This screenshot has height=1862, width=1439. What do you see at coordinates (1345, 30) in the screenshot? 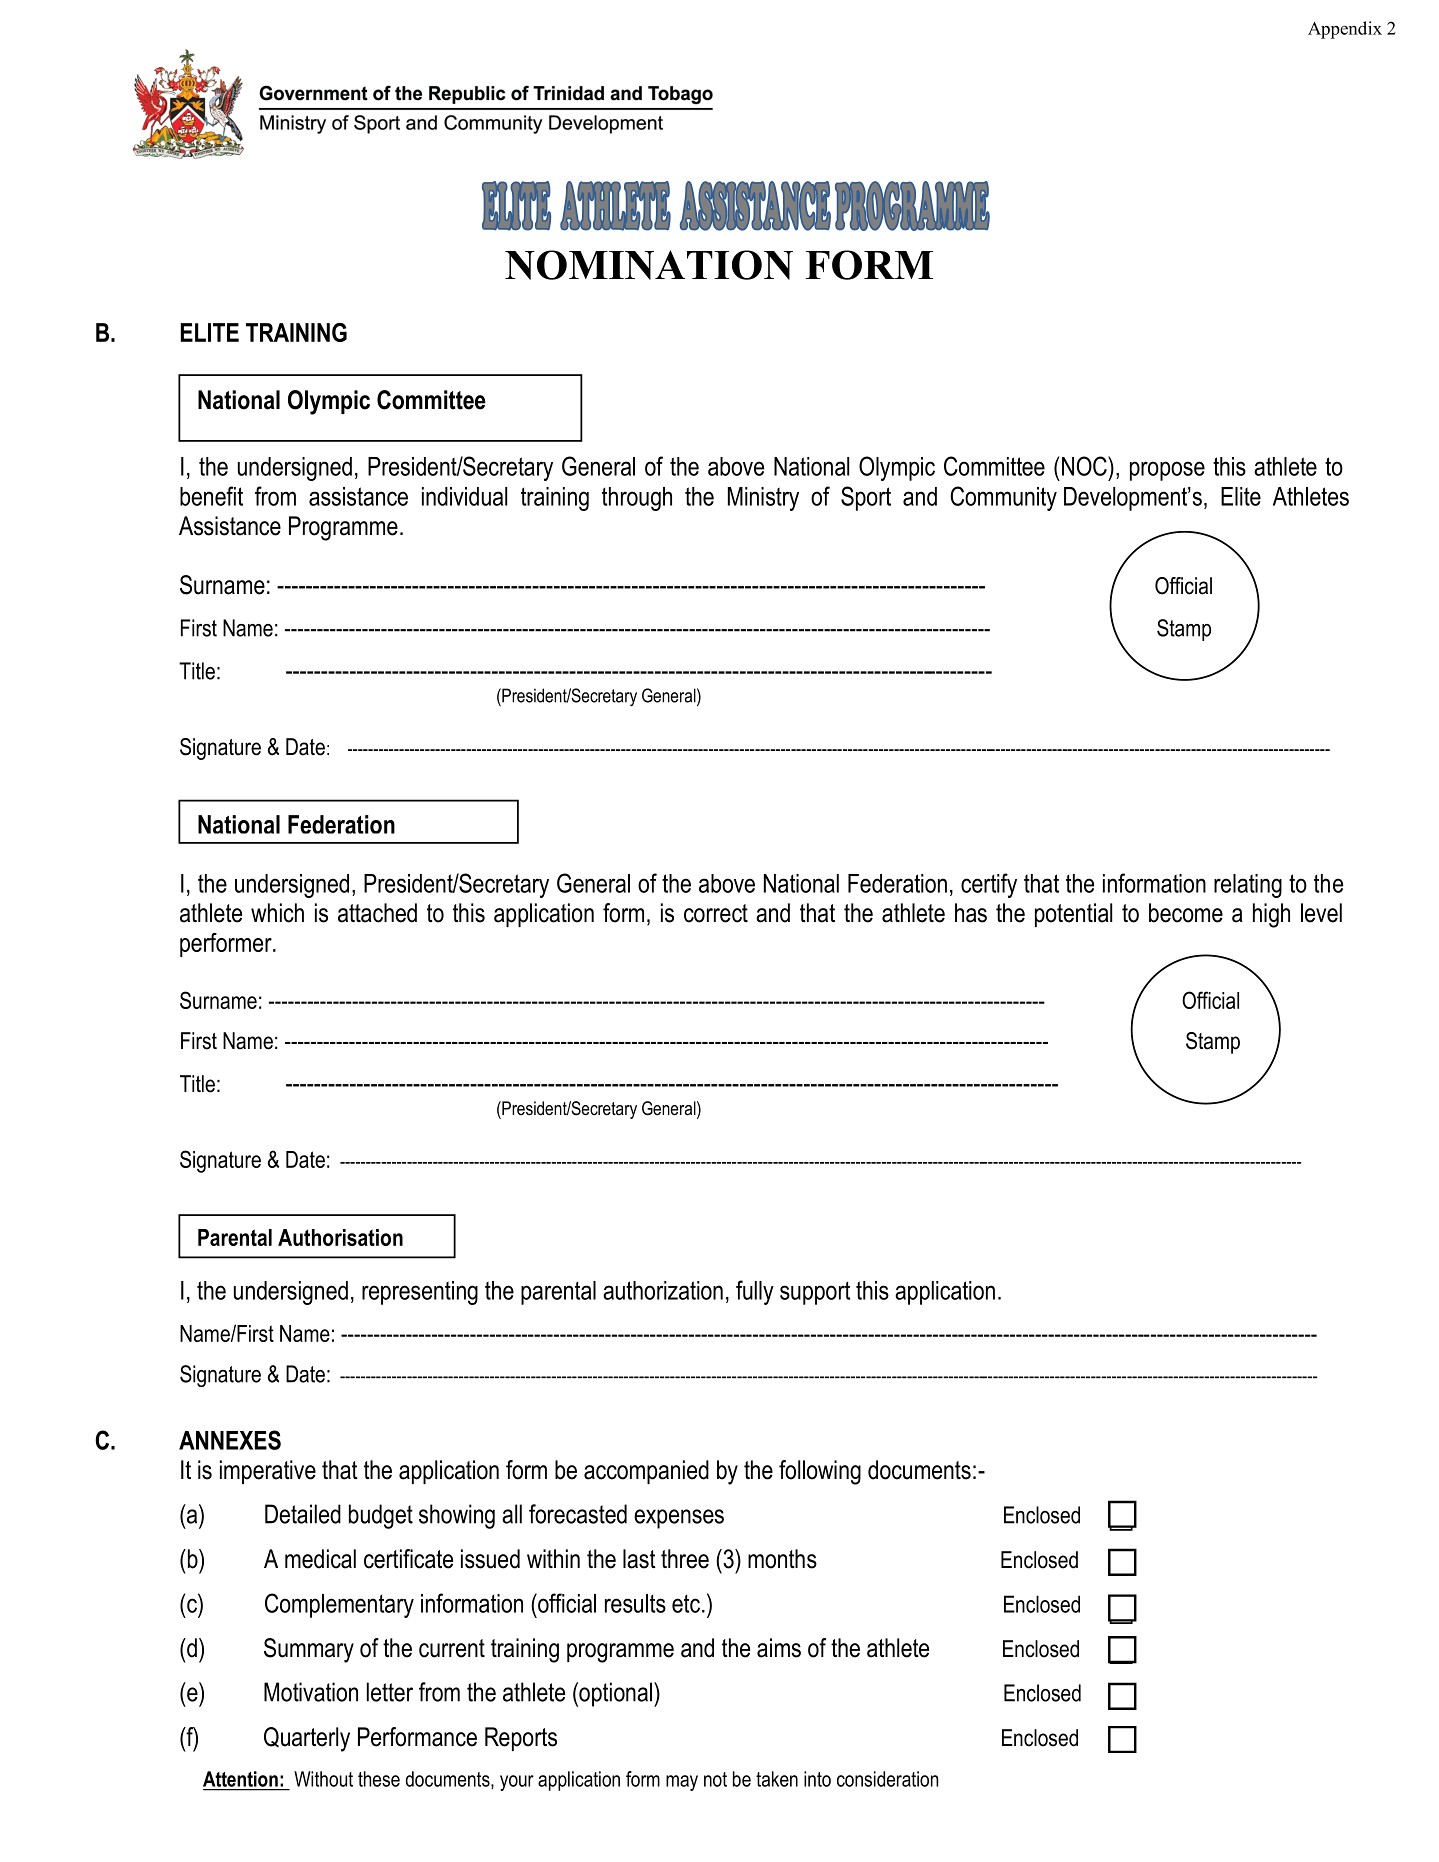
I see `Appendix` at bounding box center [1345, 30].
